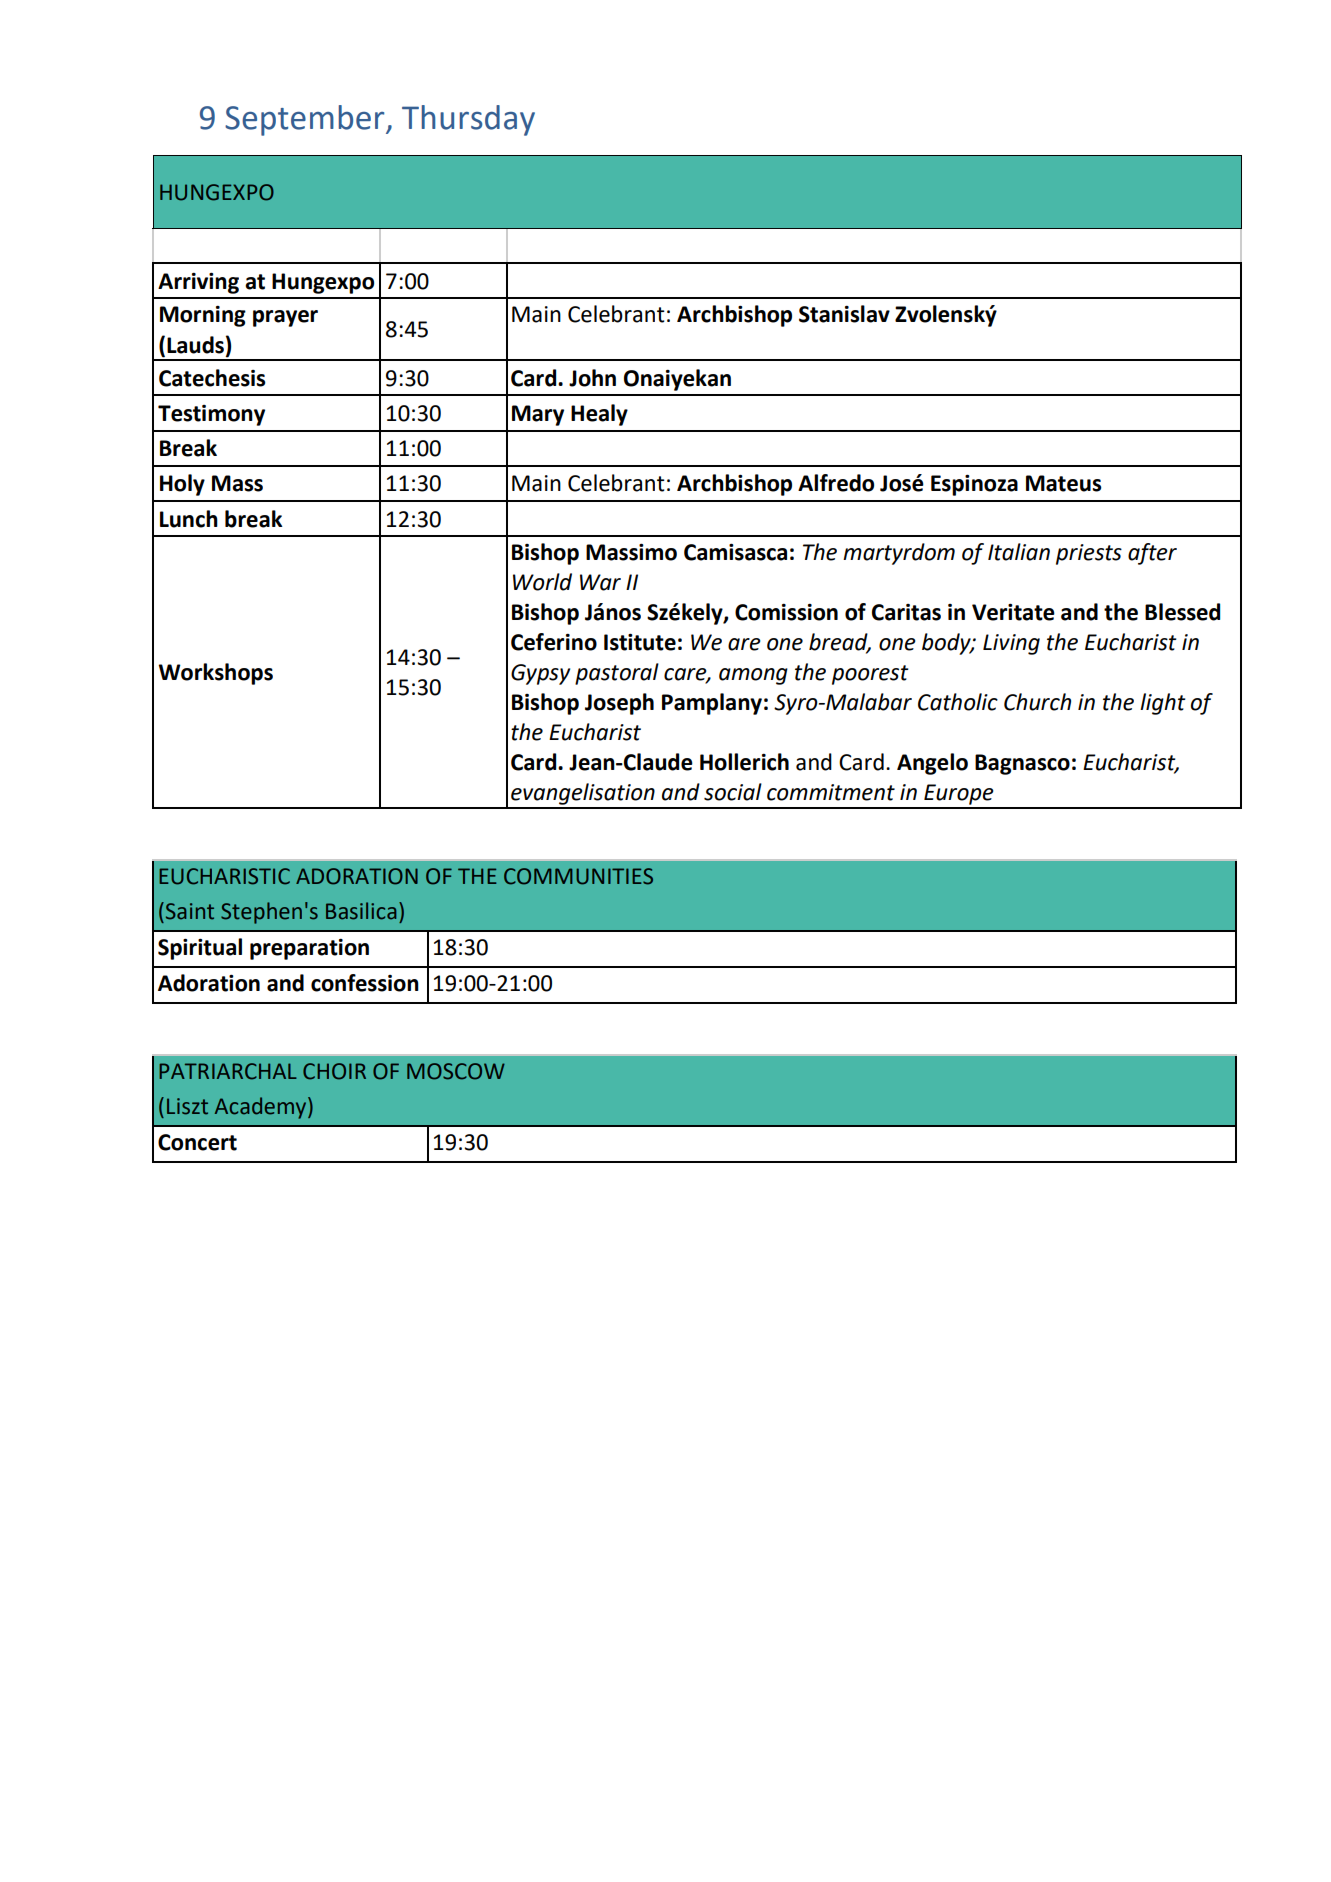 The width and height of the page is (1331, 1882). I want to click on COMMUNITIES, so click(578, 876).
